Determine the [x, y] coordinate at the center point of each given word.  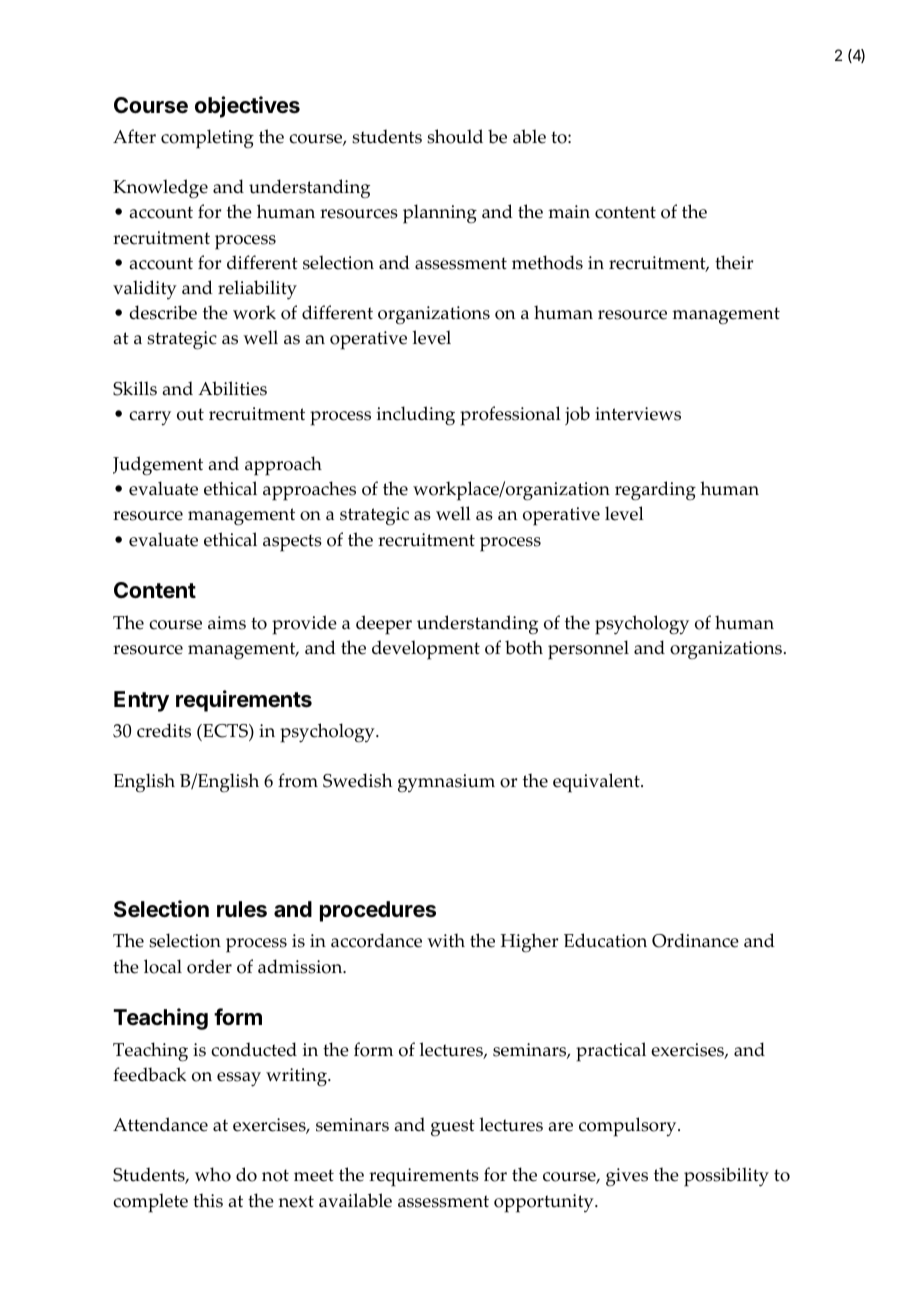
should [455, 136]
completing [207, 139]
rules [242, 909]
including [416, 416]
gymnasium [446, 783]
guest [453, 1128]
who [213, 1174]
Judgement [158, 466]
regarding [655, 491]
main [569, 212]
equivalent [597, 783]
